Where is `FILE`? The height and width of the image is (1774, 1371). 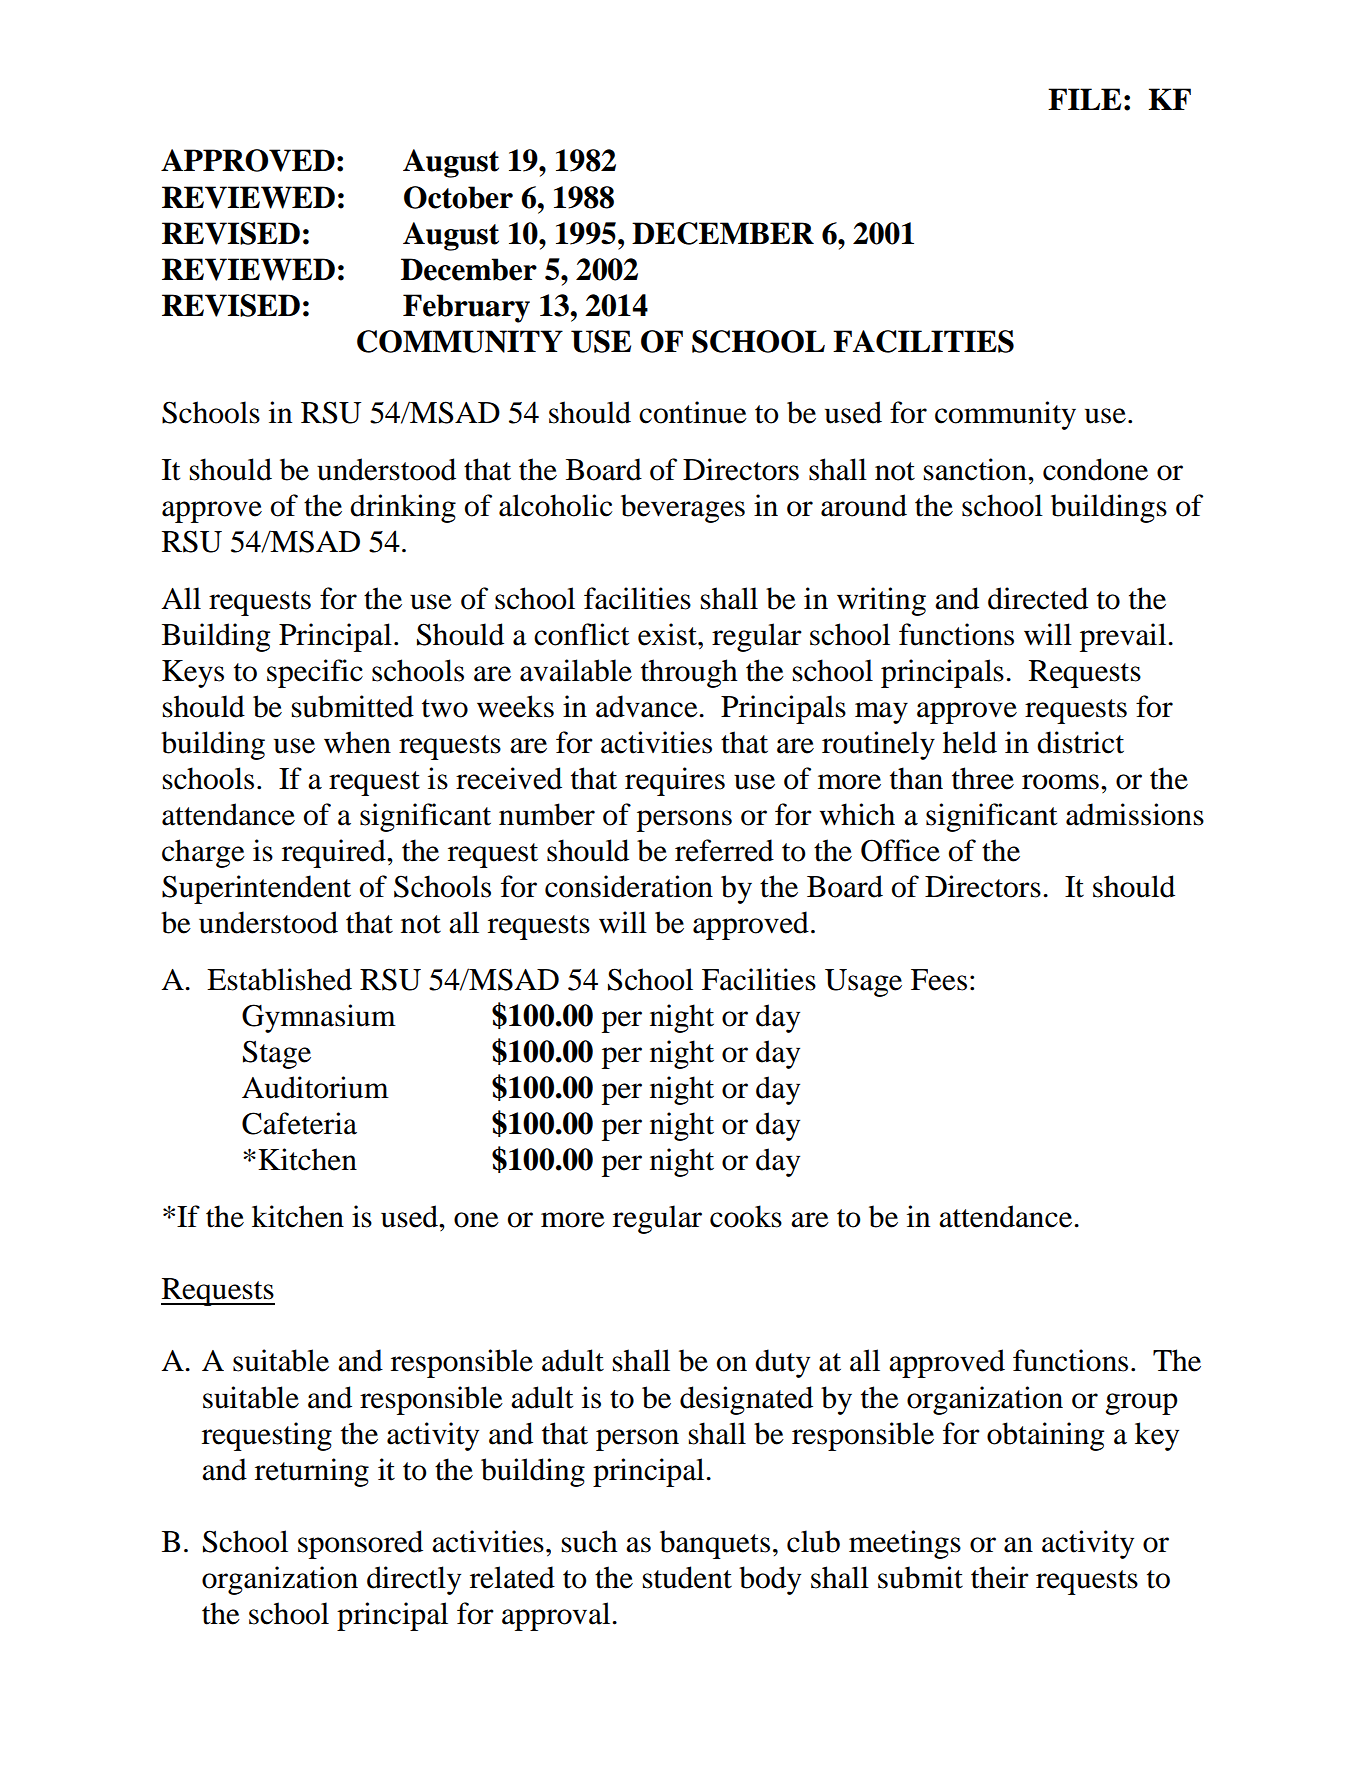
FILE is located at coordinates (1084, 99).
